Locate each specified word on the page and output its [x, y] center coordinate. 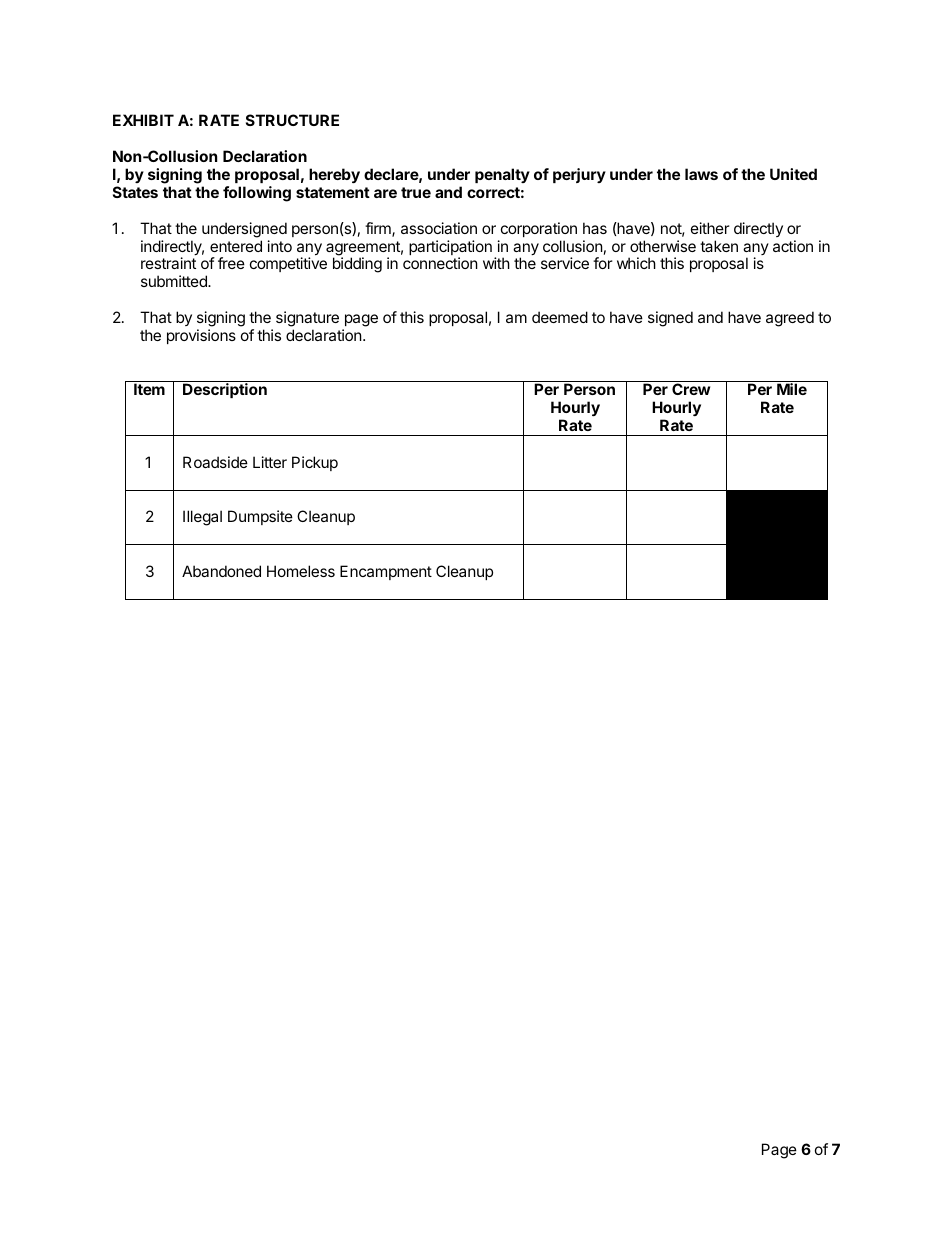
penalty [502, 175]
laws [701, 174]
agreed [790, 319]
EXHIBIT [143, 120]
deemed [560, 317]
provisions [201, 336]
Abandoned [221, 571]
